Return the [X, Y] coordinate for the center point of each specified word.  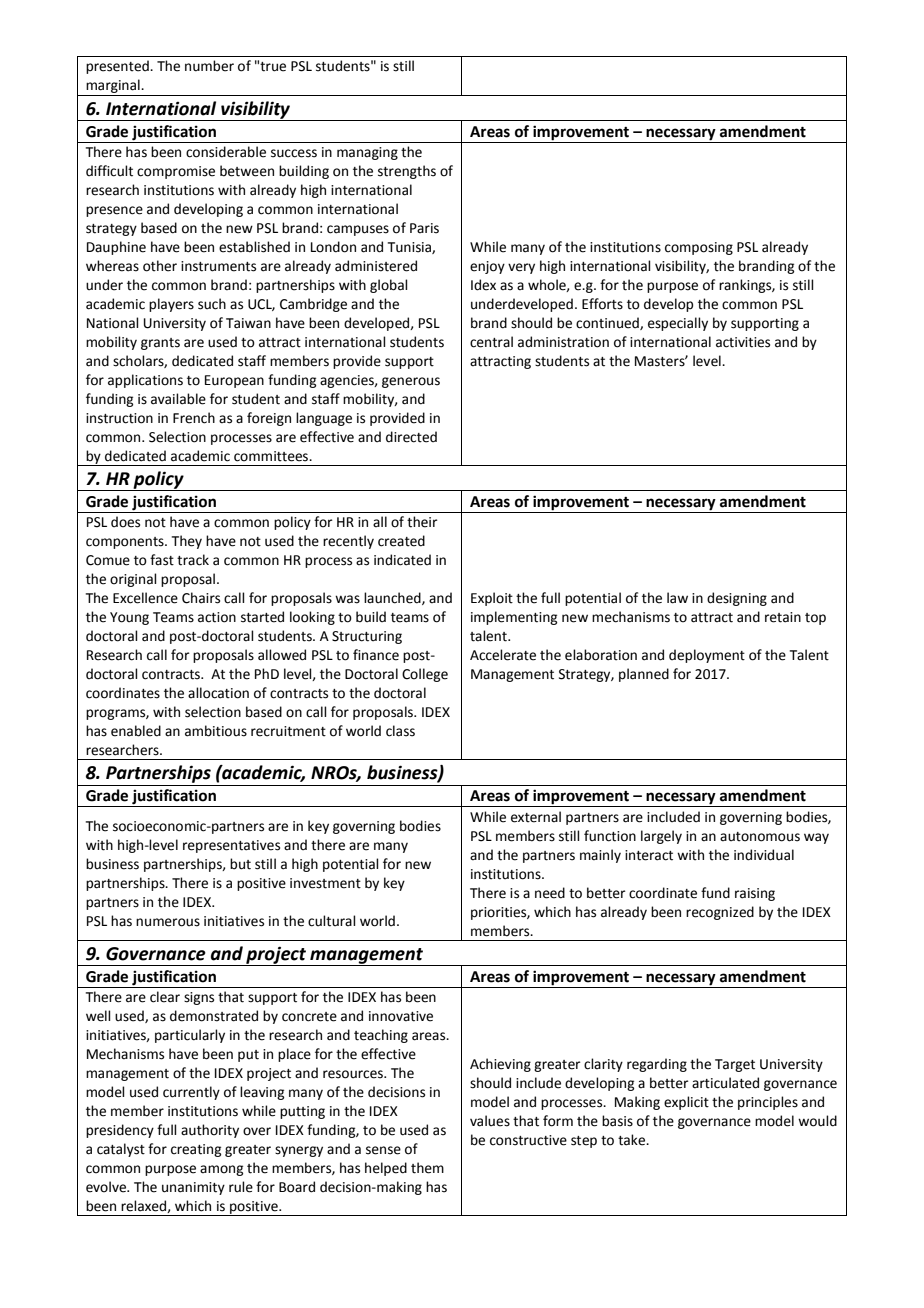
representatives [231, 846]
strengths [407, 172]
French [194, 418]
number [209, 66]
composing [699, 248]
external [536, 817]
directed [411, 437]
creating [196, 1150]
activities [743, 342]
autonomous [760, 837]
